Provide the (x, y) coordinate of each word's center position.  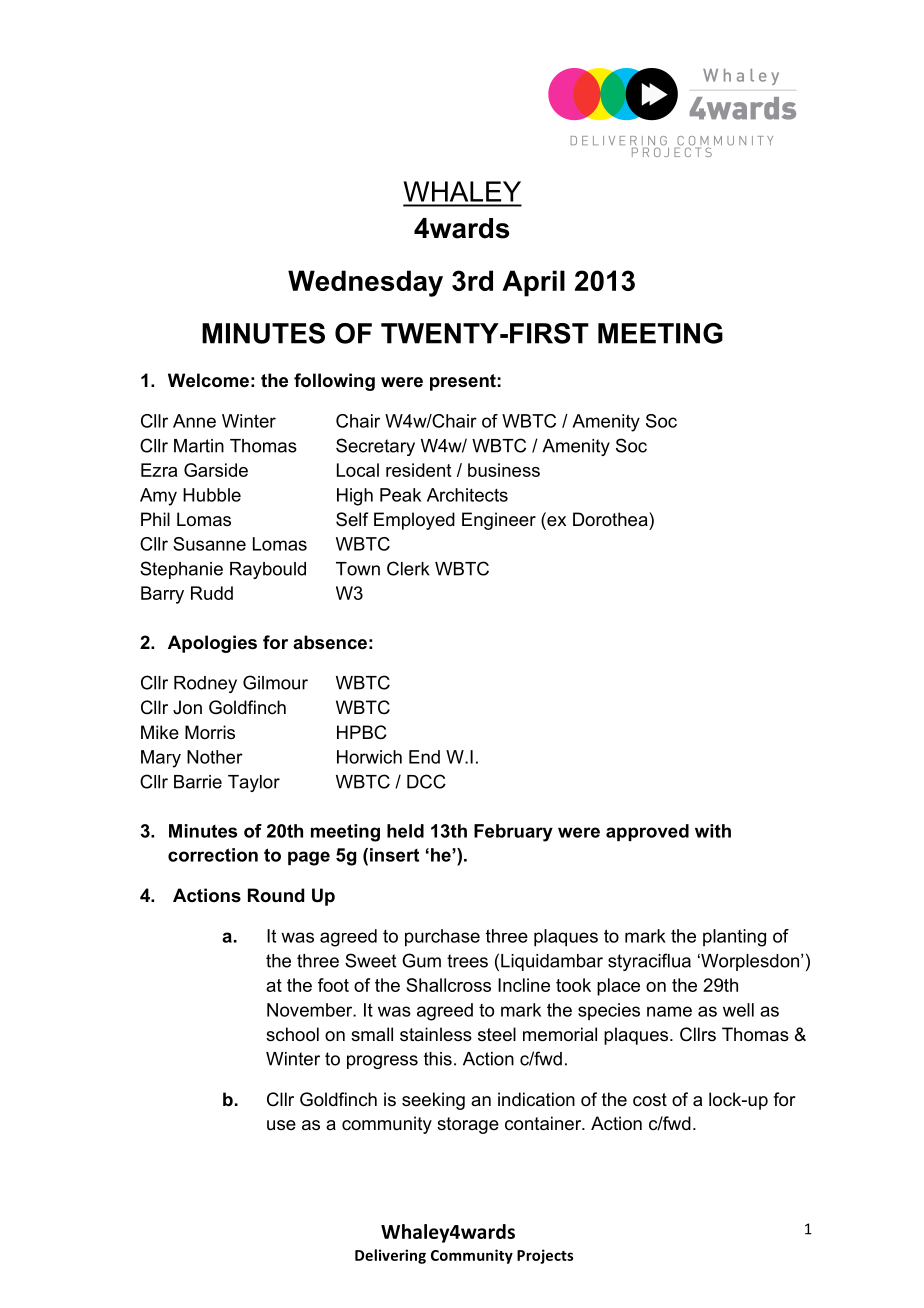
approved (647, 832)
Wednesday (365, 283)
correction (213, 855)
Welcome (208, 380)
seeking (433, 1101)
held (405, 831)
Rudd (212, 593)
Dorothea (611, 519)
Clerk (408, 568)
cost (650, 1100)
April (533, 283)
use (281, 1125)
